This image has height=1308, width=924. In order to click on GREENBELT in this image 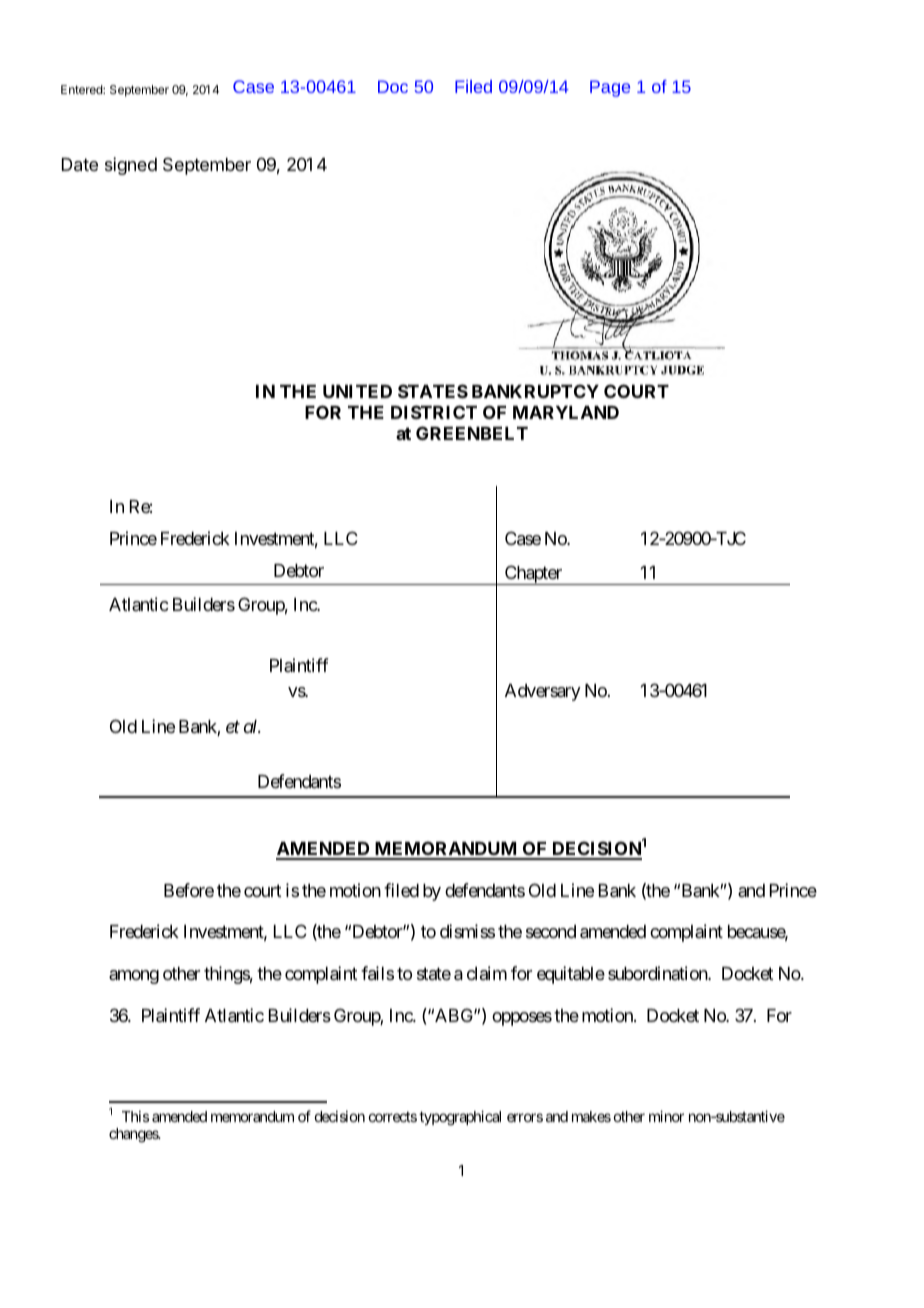, I will do `click(472, 433)`.
